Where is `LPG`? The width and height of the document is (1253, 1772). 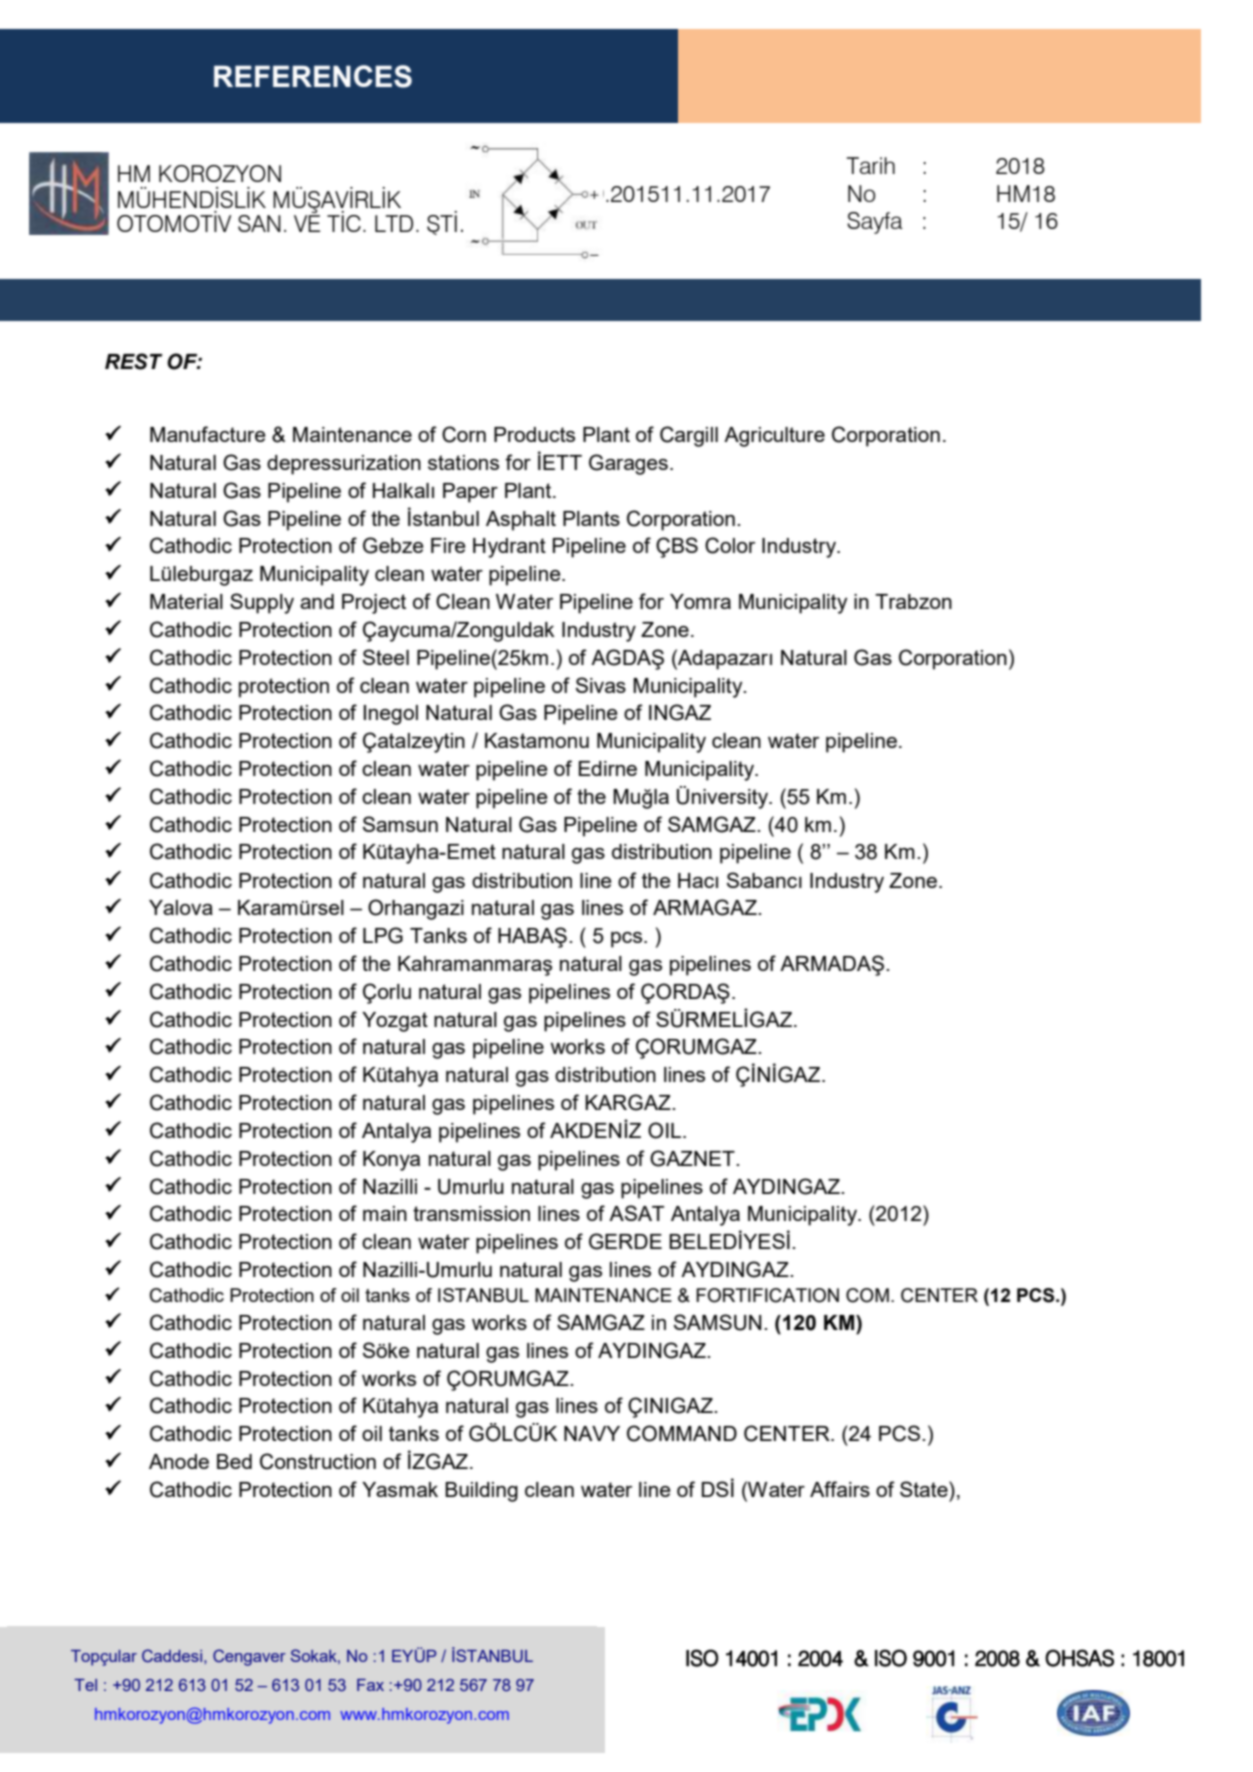 LPG is located at coordinates (383, 935).
